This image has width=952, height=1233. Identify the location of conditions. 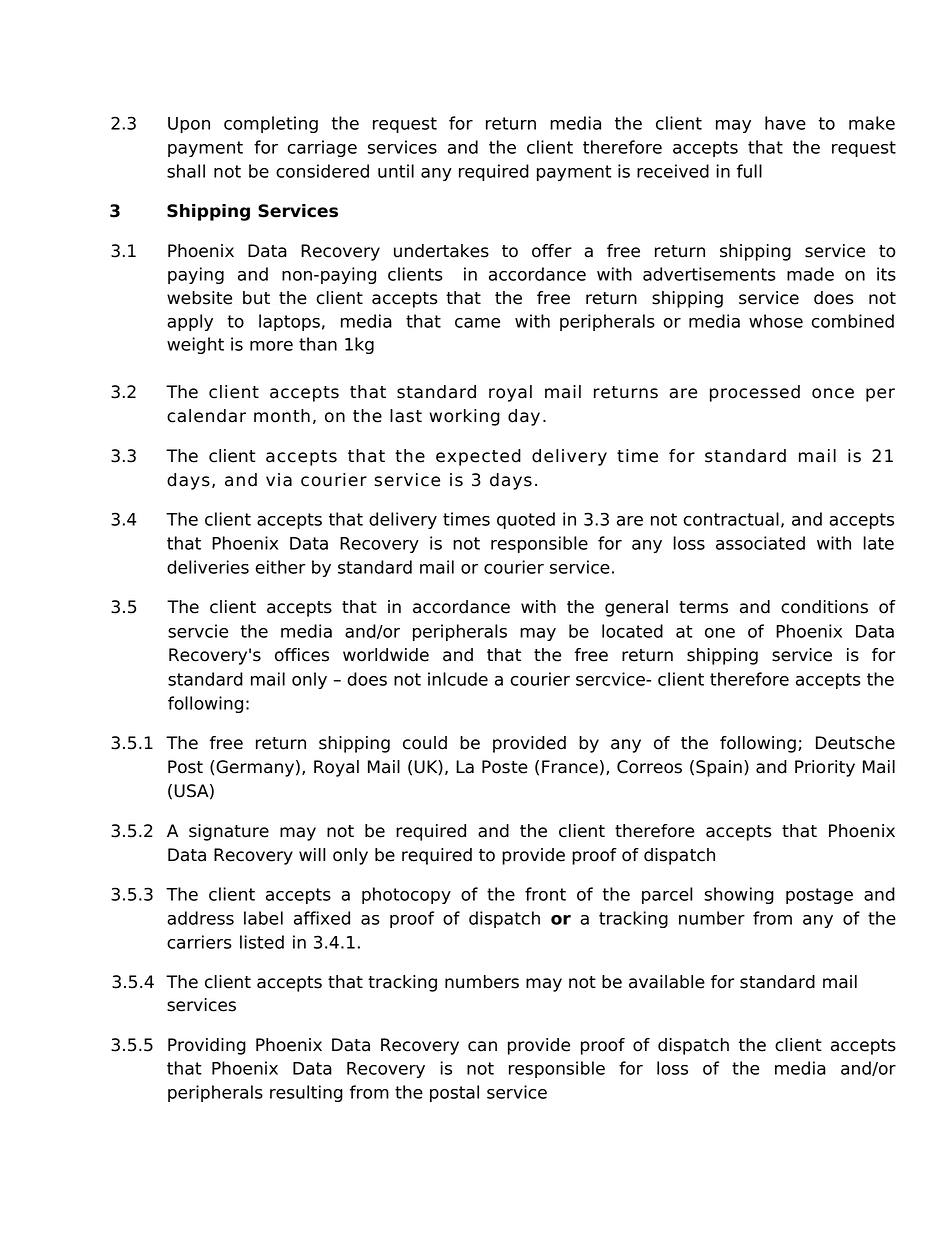
(824, 607).
